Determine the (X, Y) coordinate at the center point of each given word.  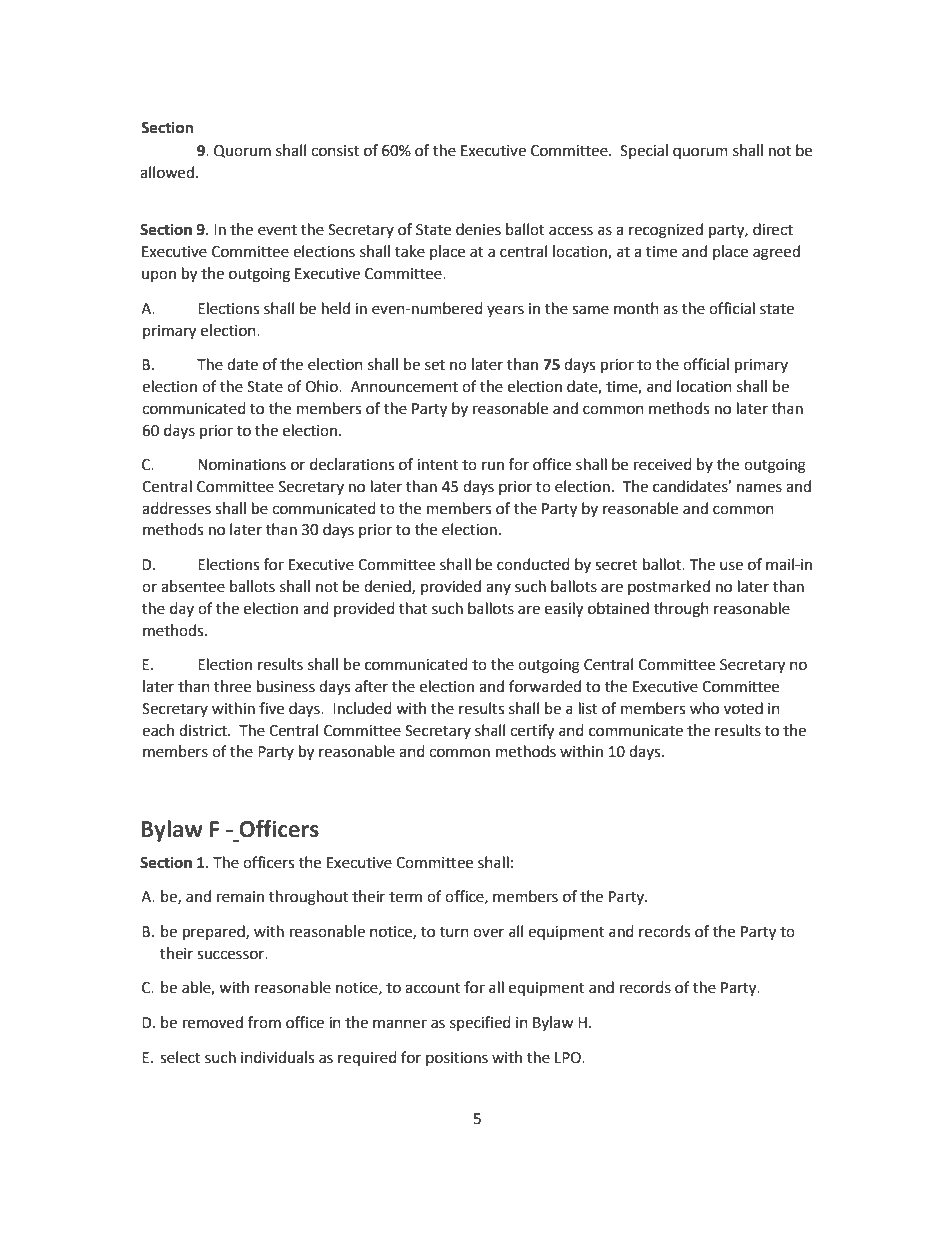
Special (644, 151)
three (232, 686)
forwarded (545, 686)
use (731, 566)
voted (743, 708)
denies (478, 229)
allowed (167, 172)
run (493, 466)
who (704, 708)
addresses (176, 508)
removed (213, 1022)
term (405, 897)
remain (240, 897)
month (636, 308)
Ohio (322, 386)
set (435, 365)
